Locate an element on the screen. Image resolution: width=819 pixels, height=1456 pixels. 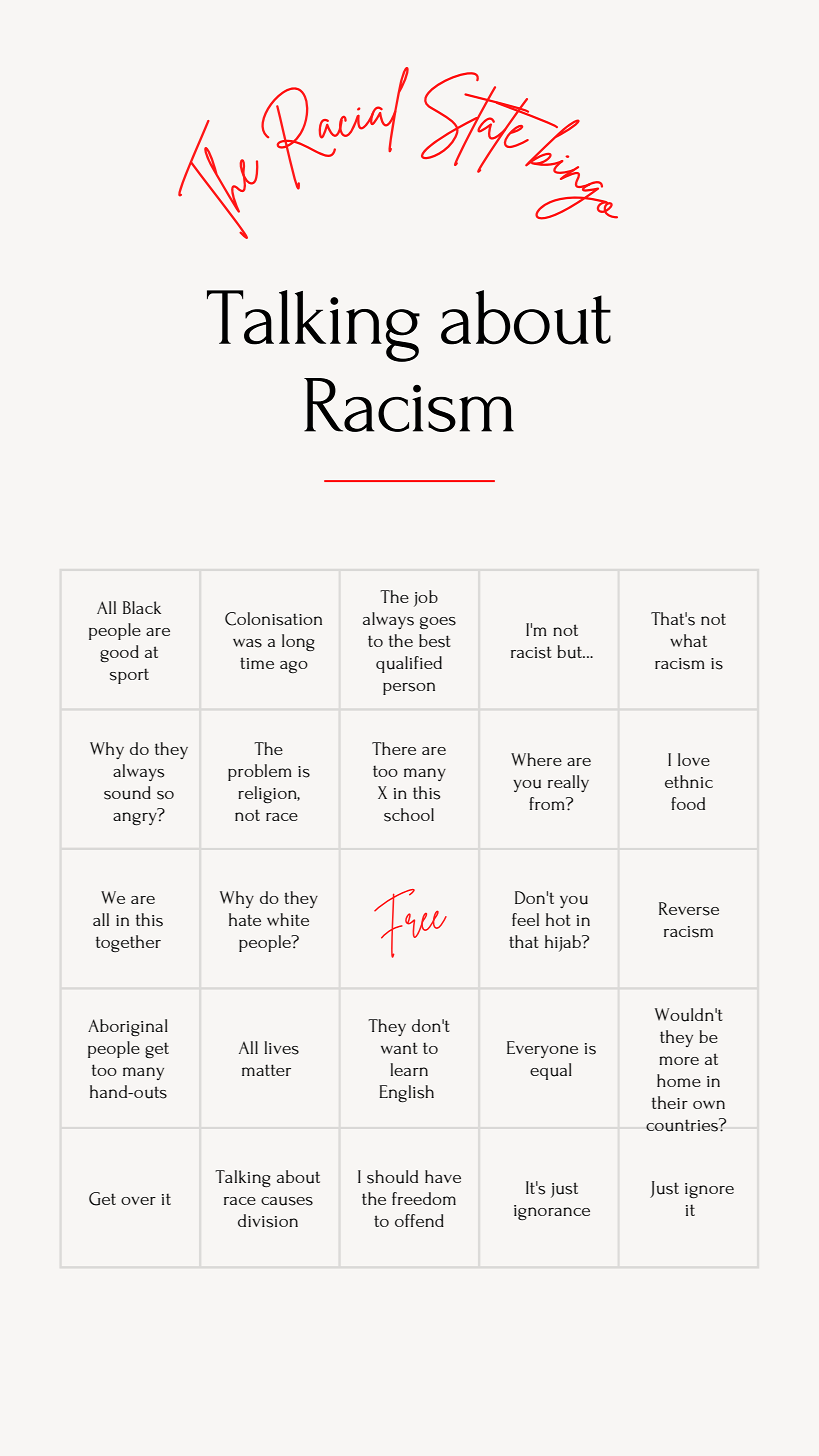
There is located at coordinates (394, 748).
